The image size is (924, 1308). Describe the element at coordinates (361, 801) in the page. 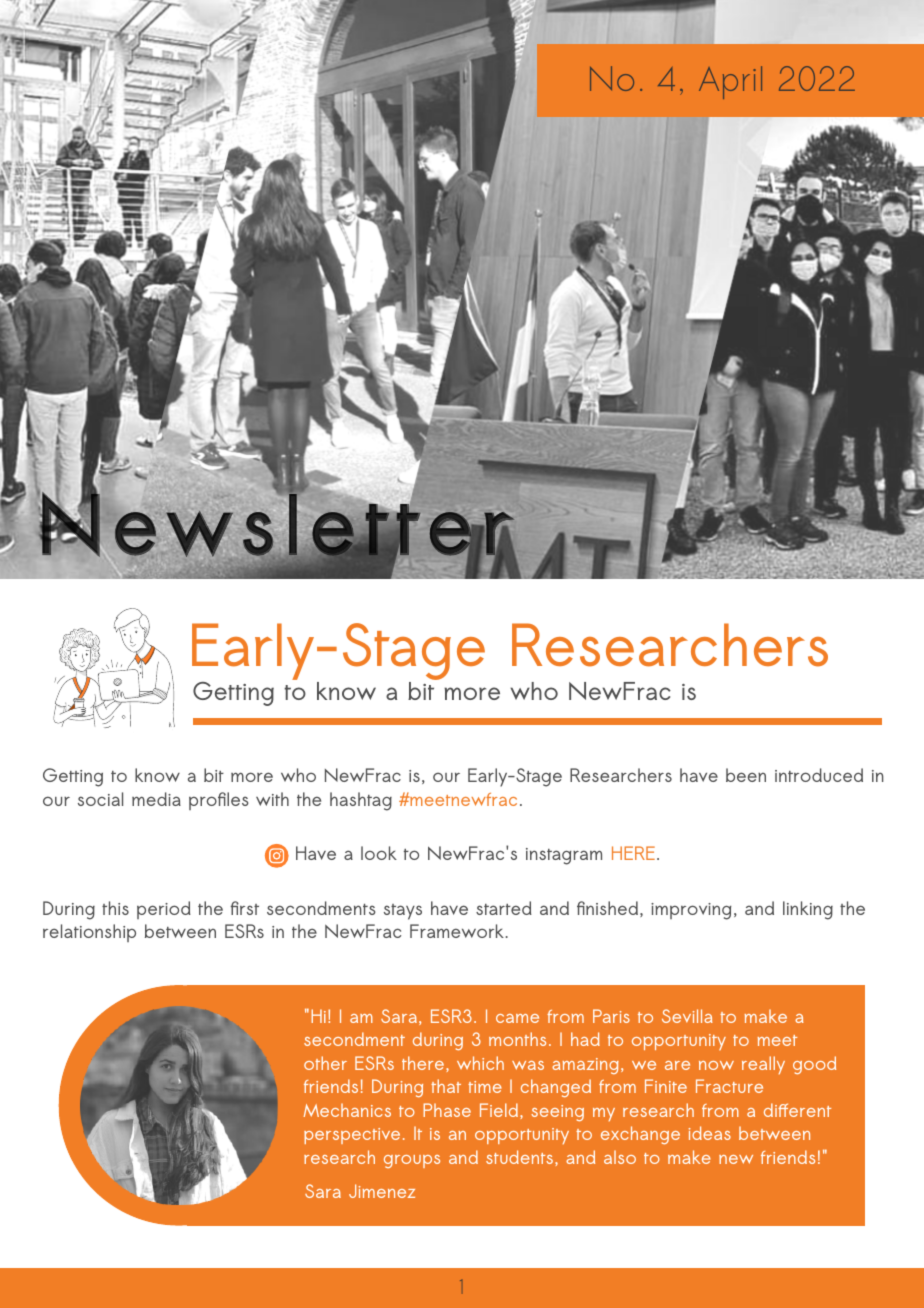

I see `hashtag` at that location.
